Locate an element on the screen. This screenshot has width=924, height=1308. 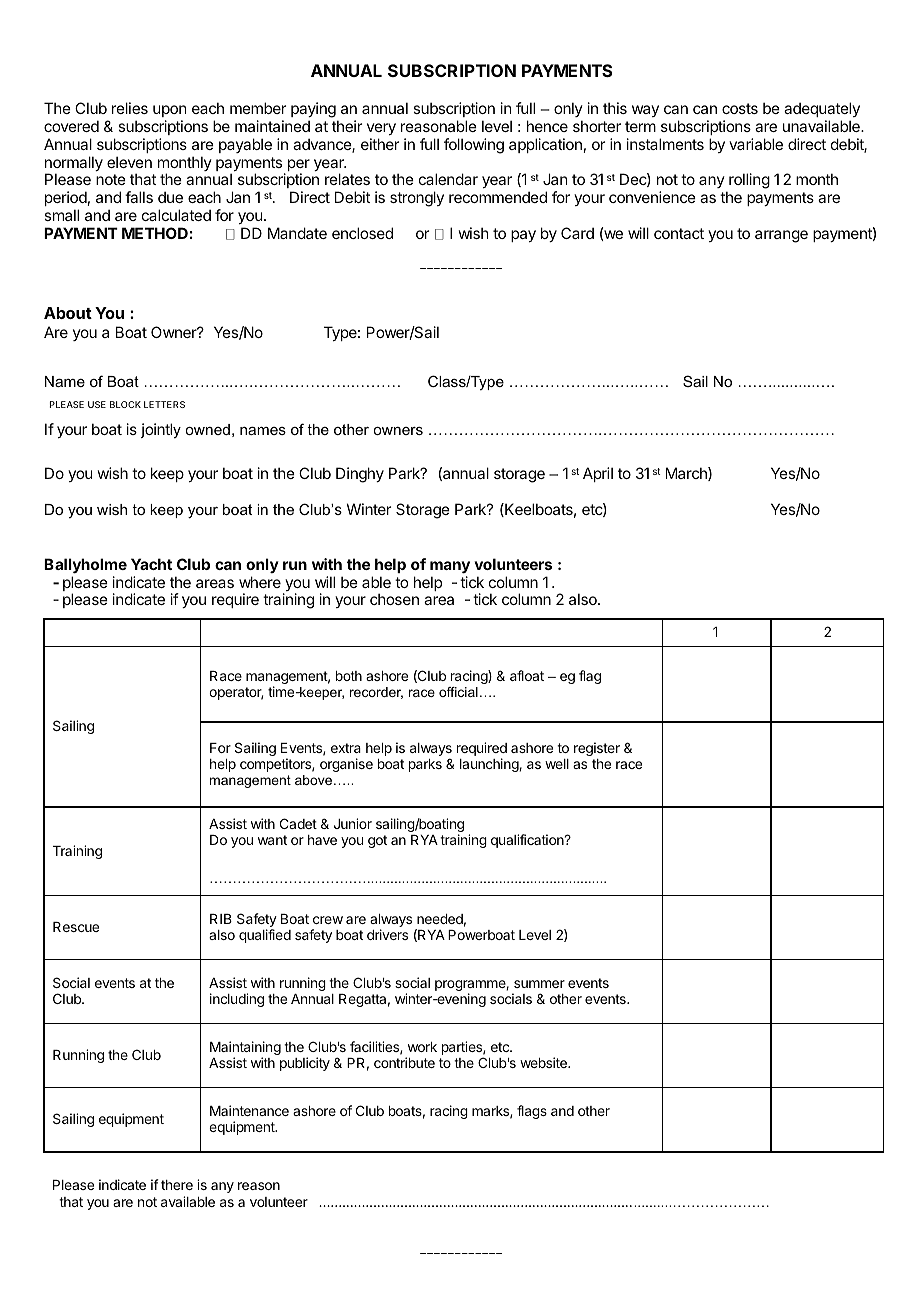
costs is located at coordinates (740, 108).
